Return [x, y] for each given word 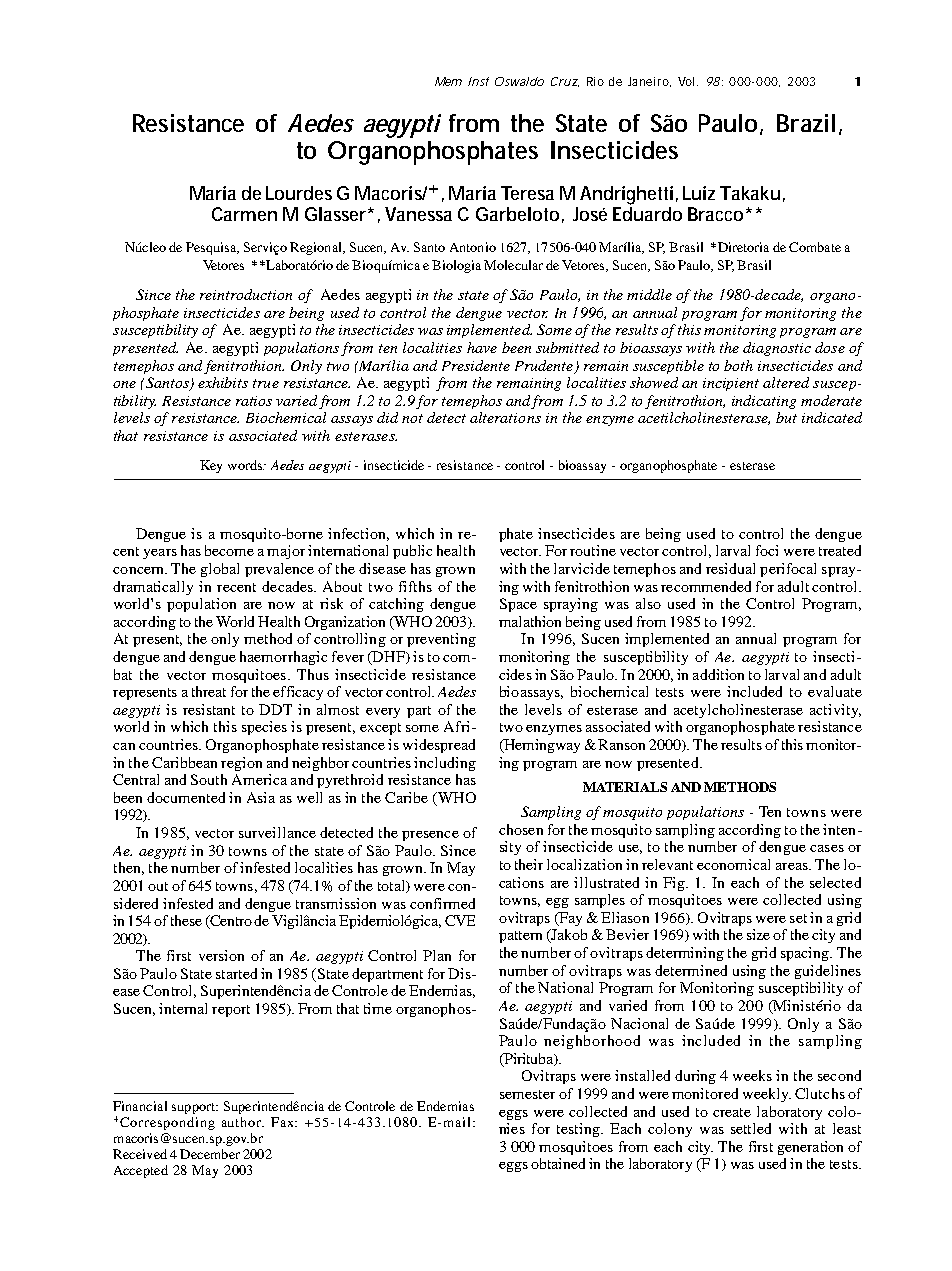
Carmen [244, 214]
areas [793, 866]
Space [518, 605]
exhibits [223, 382]
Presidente [476, 365]
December [210, 1154]
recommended [706, 586]
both [738, 365]
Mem [448, 81]
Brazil [806, 123]
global [220, 570]
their [529, 864]
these [186, 920]
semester [527, 1094]
